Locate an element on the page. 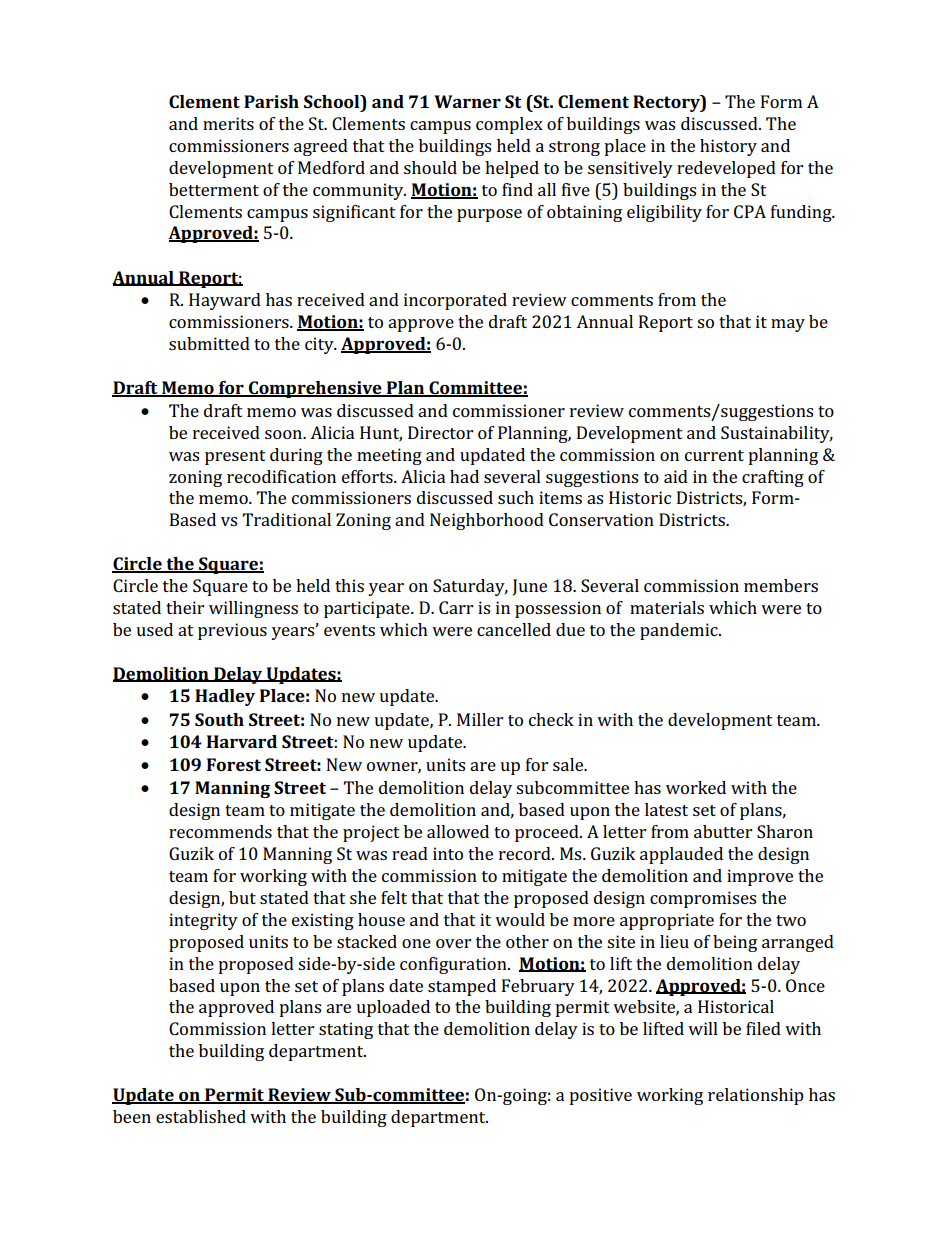  pandemic is located at coordinates (680, 631).
